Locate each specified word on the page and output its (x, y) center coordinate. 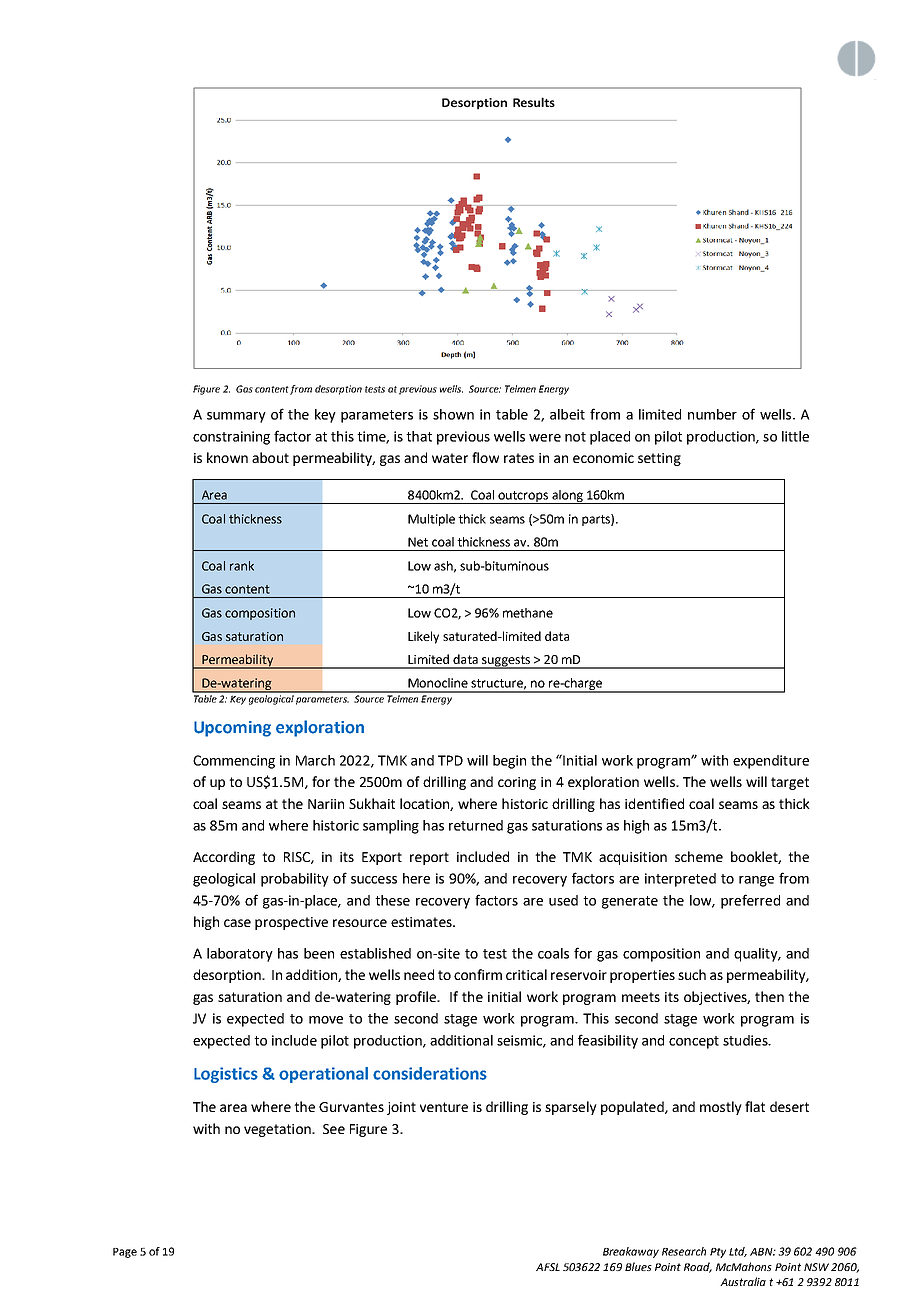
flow (485, 457)
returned (476, 825)
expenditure (771, 762)
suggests (506, 662)
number (712, 414)
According (224, 858)
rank (242, 566)
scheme (699, 856)
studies (746, 1040)
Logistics (226, 1075)
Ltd (738, 1252)
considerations (430, 1073)
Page (125, 1253)
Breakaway (631, 1252)
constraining (231, 438)
